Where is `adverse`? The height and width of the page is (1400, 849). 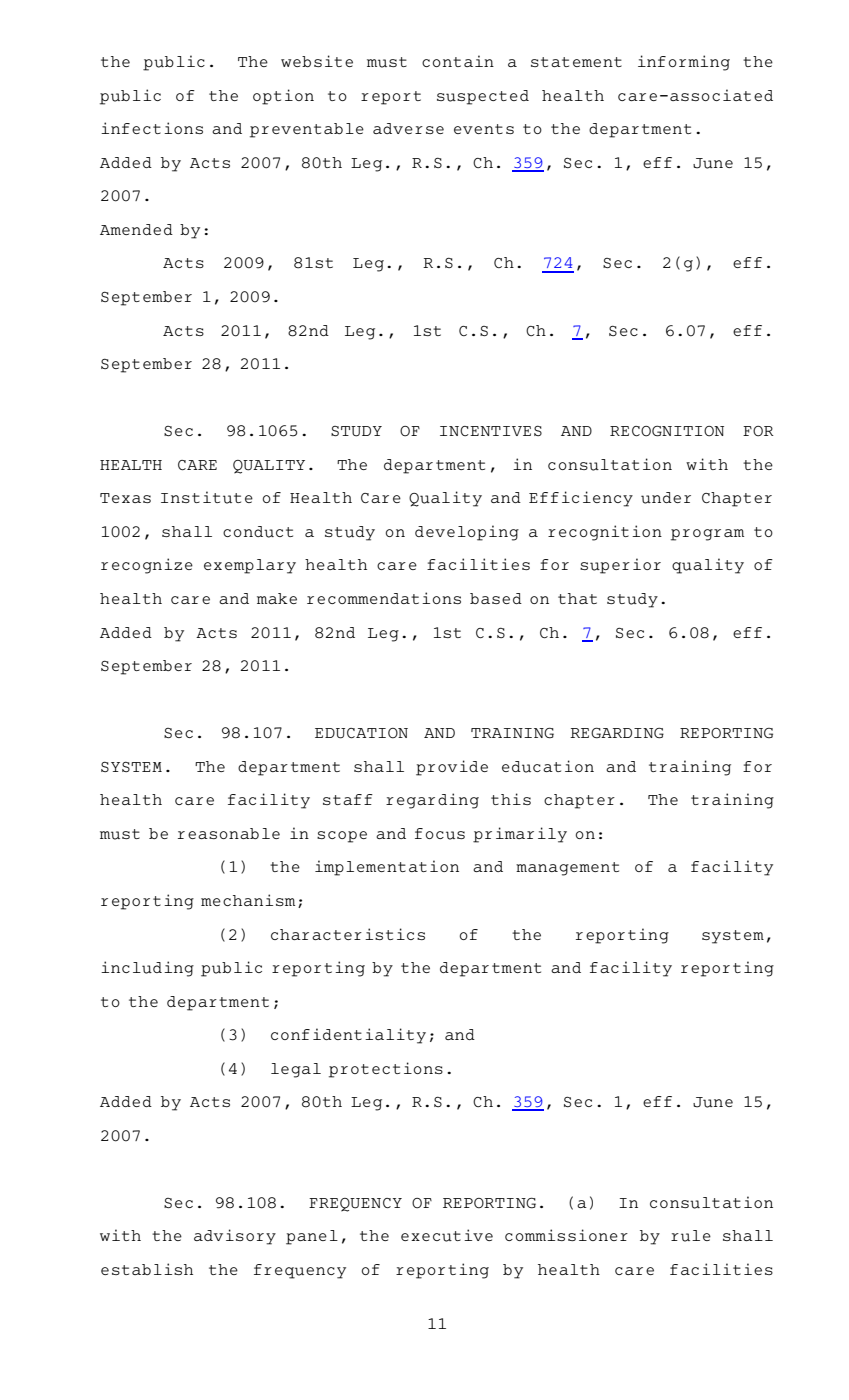 adverse is located at coordinates (408, 128).
